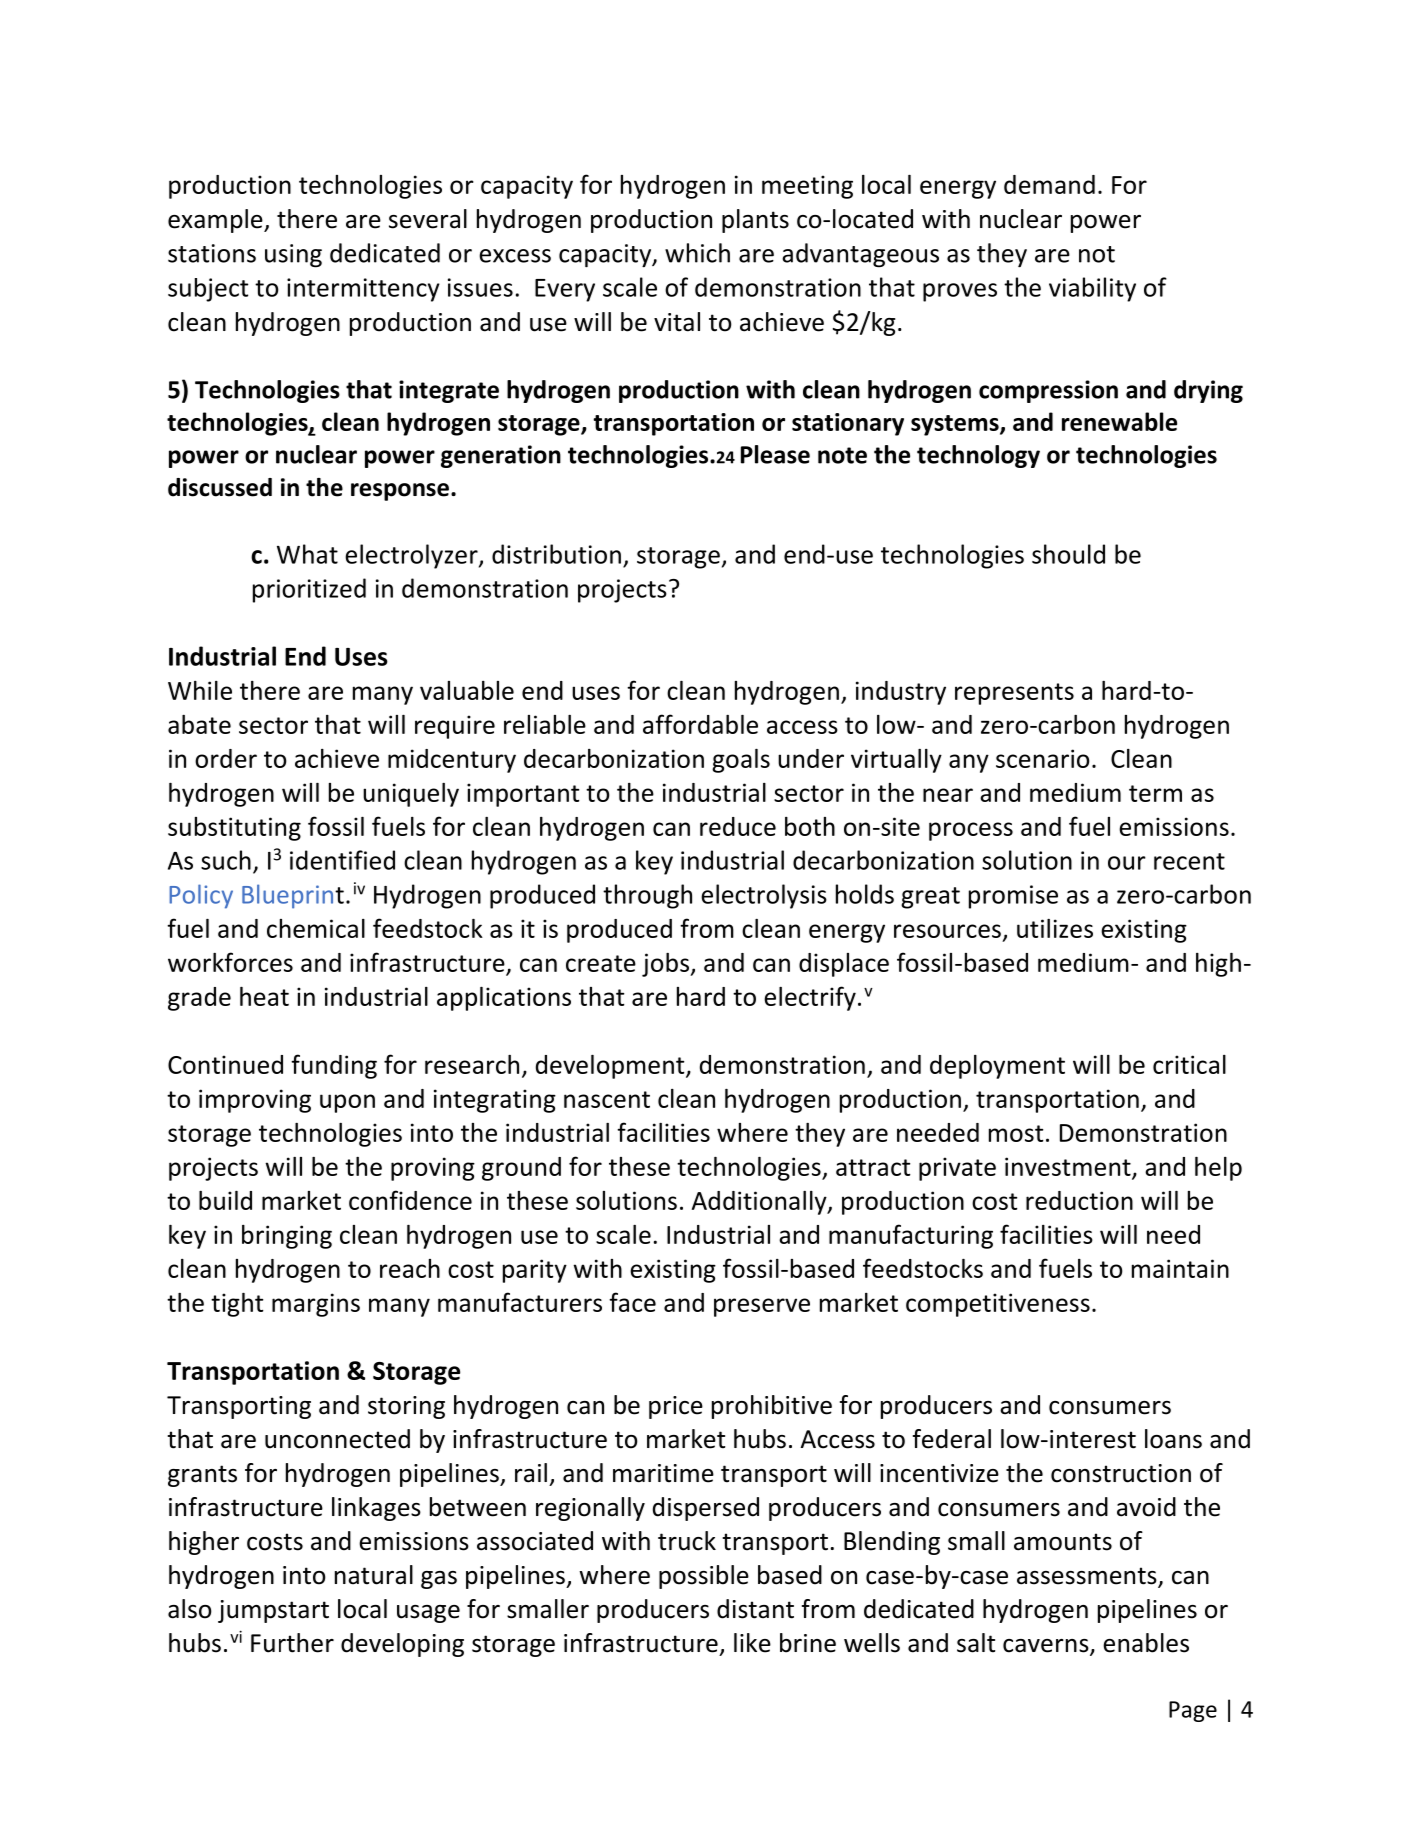 Image resolution: width=1421 pixels, height=1839 pixels. Describe the element at coordinates (316, 1305) in the page. I see `margins` at that location.
